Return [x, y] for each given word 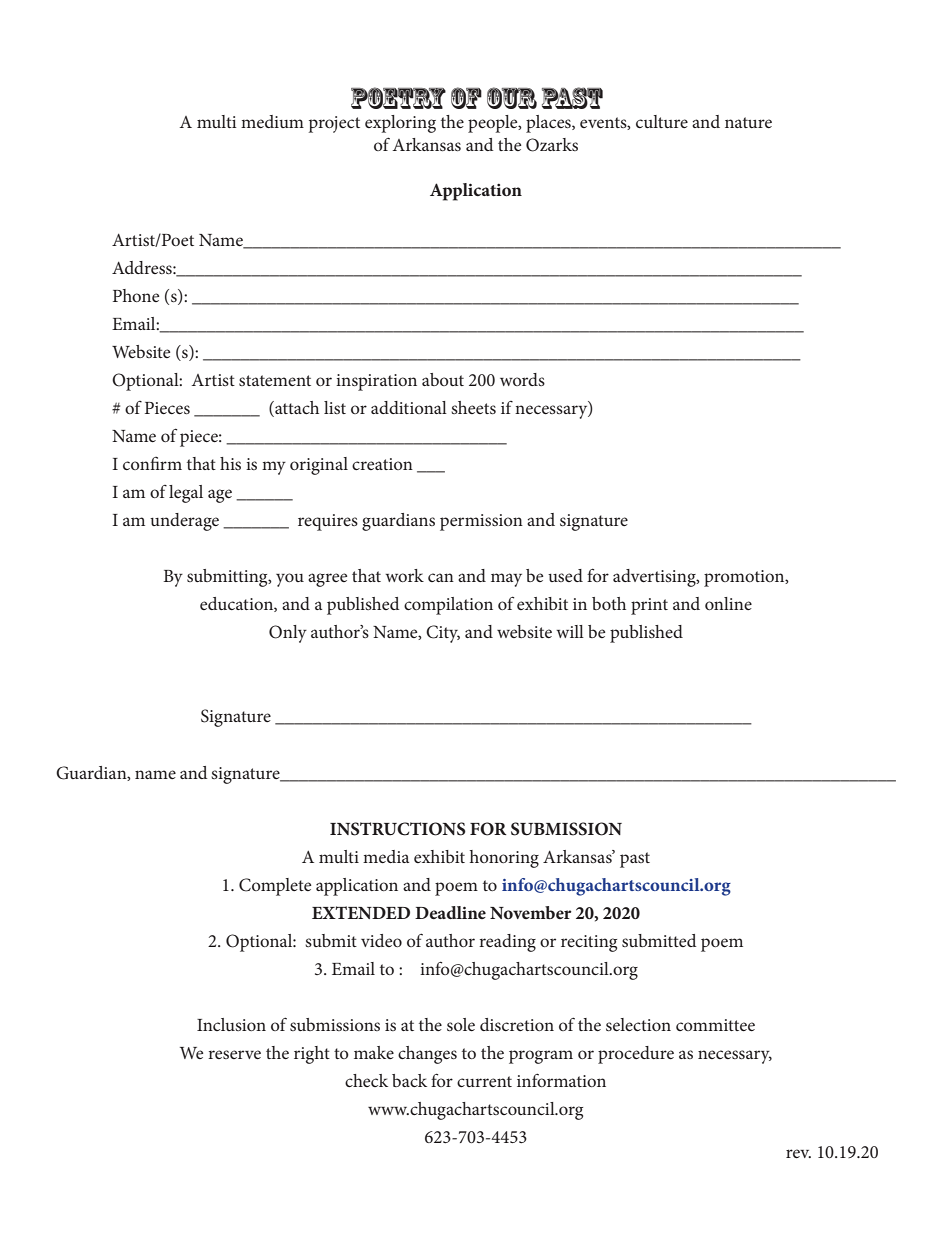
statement [275, 380]
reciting [589, 943]
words [522, 379]
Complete [275, 887]
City [443, 634]
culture [662, 121]
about [443, 379]
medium [272, 121]
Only [288, 634]
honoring [504, 859]
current [484, 1081]
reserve [234, 1054]
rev [798, 1153]
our [512, 98]
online [728, 603]
